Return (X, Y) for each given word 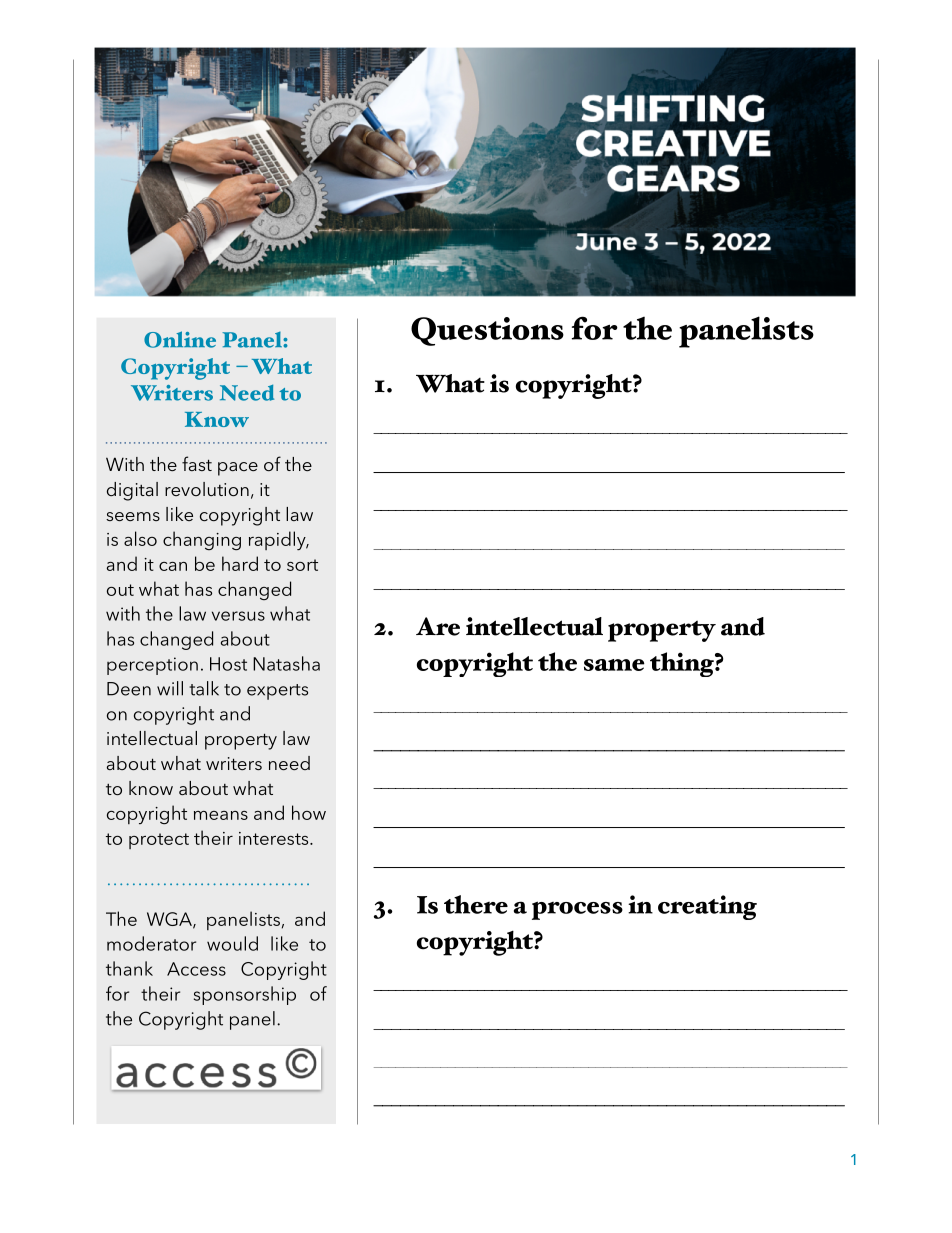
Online (180, 339)
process (577, 910)
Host (228, 664)
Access (196, 969)
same (614, 665)
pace (238, 469)
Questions (487, 331)
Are (438, 626)
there (476, 904)
